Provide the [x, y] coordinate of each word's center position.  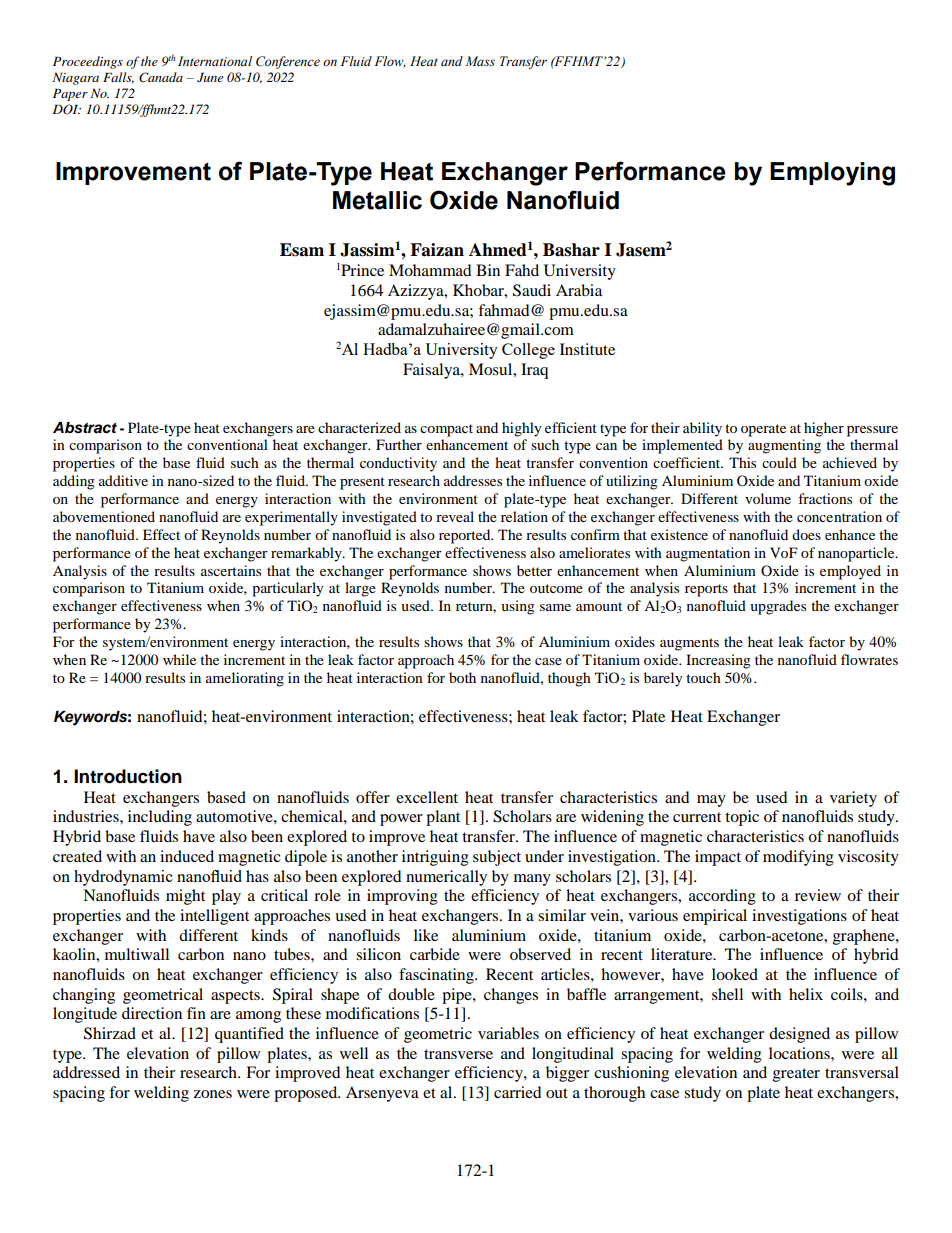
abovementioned [104, 516]
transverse [458, 1054]
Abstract [85, 428]
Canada [161, 77]
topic [742, 818]
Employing [832, 174]
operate [763, 430]
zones [213, 1094]
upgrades [778, 607]
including [160, 818]
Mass [480, 61]
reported [466, 536]
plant [443, 818]
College [528, 351]
